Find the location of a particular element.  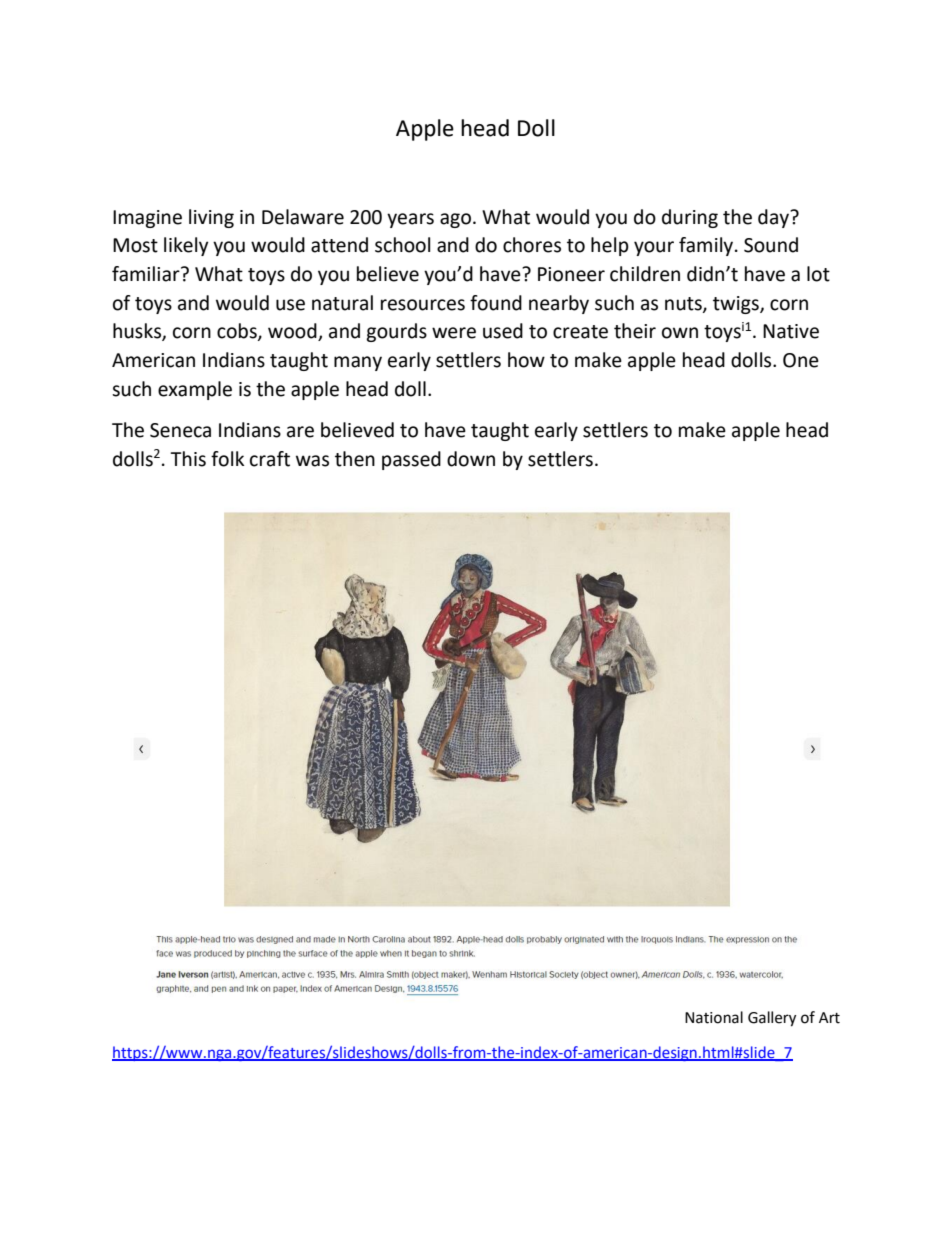

likely is located at coordinates (186, 246).
